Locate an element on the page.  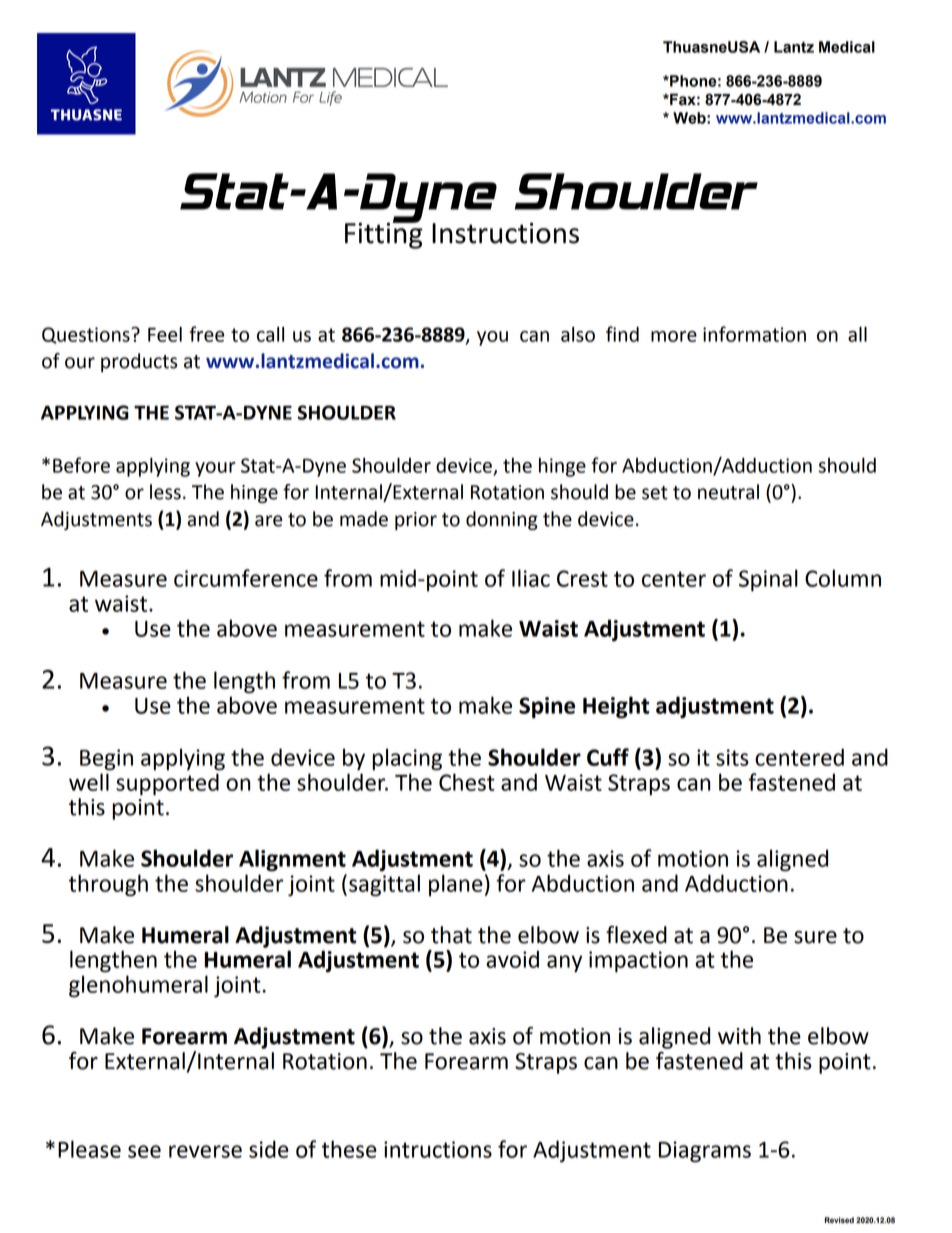
see is located at coordinates (144, 1151).
